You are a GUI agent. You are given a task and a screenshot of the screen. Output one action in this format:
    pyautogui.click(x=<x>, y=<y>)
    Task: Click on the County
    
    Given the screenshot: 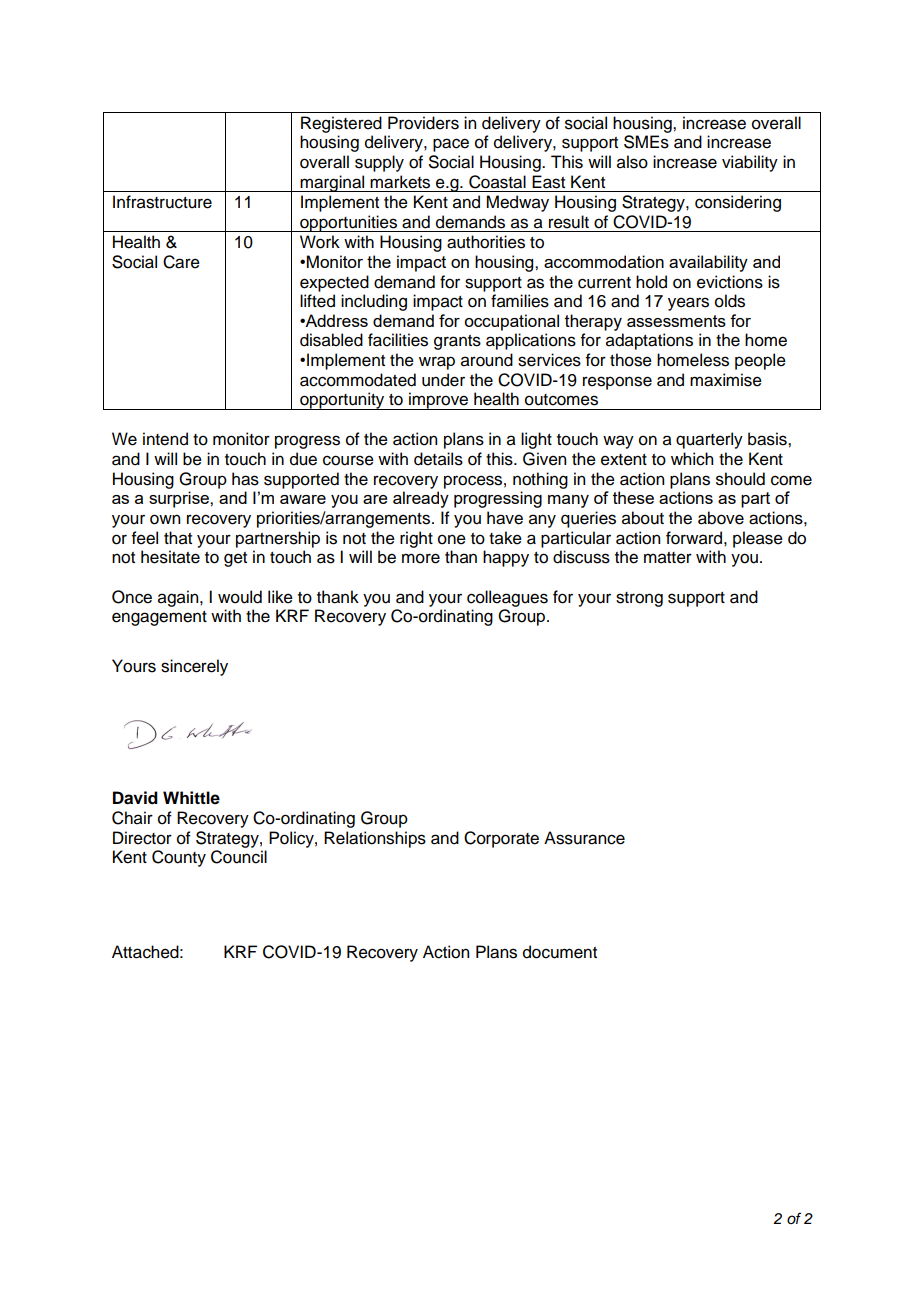 What is the action you would take?
    pyautogui.click(x=179, y=858)
